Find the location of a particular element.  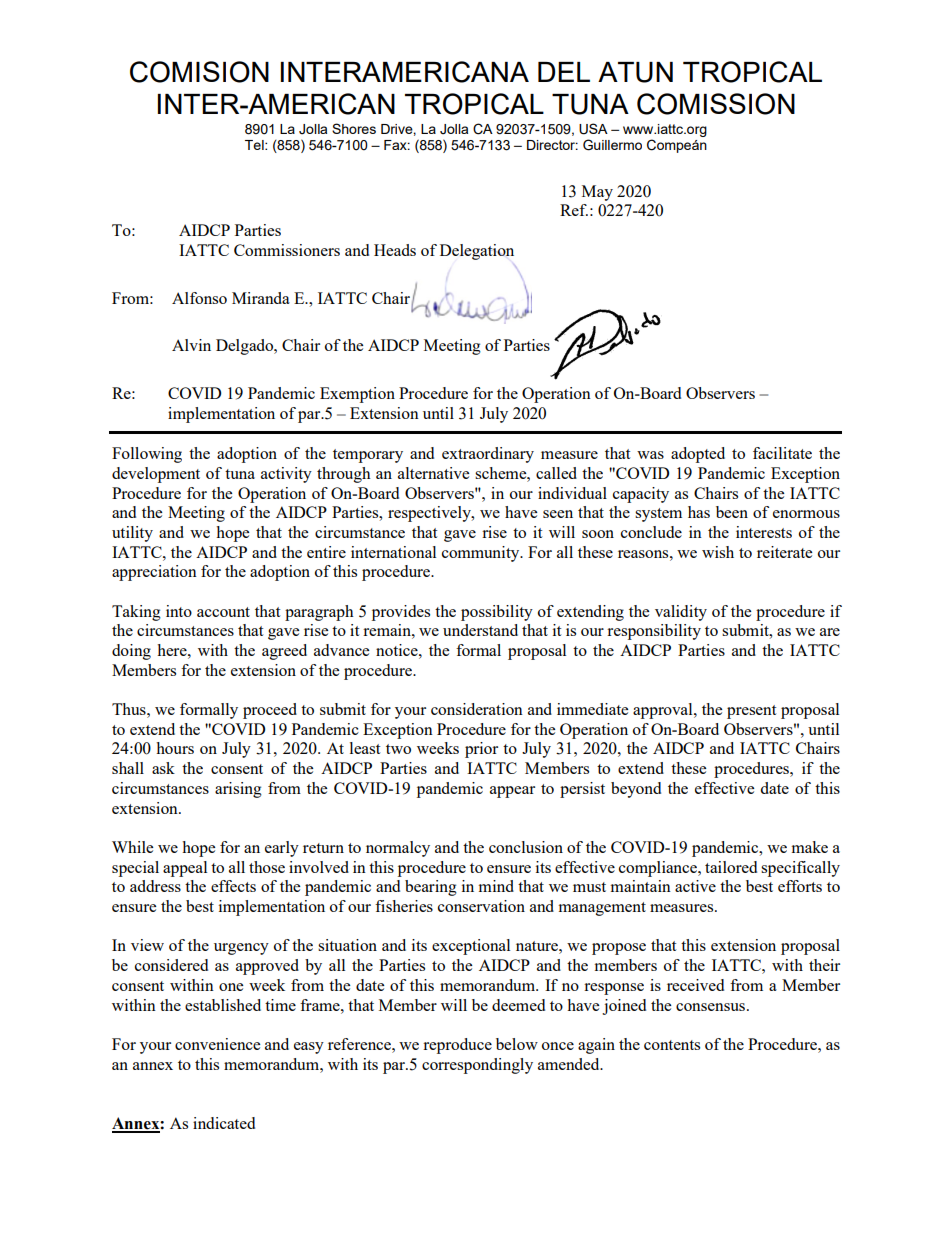

account is located at coordinates (223, 612).
